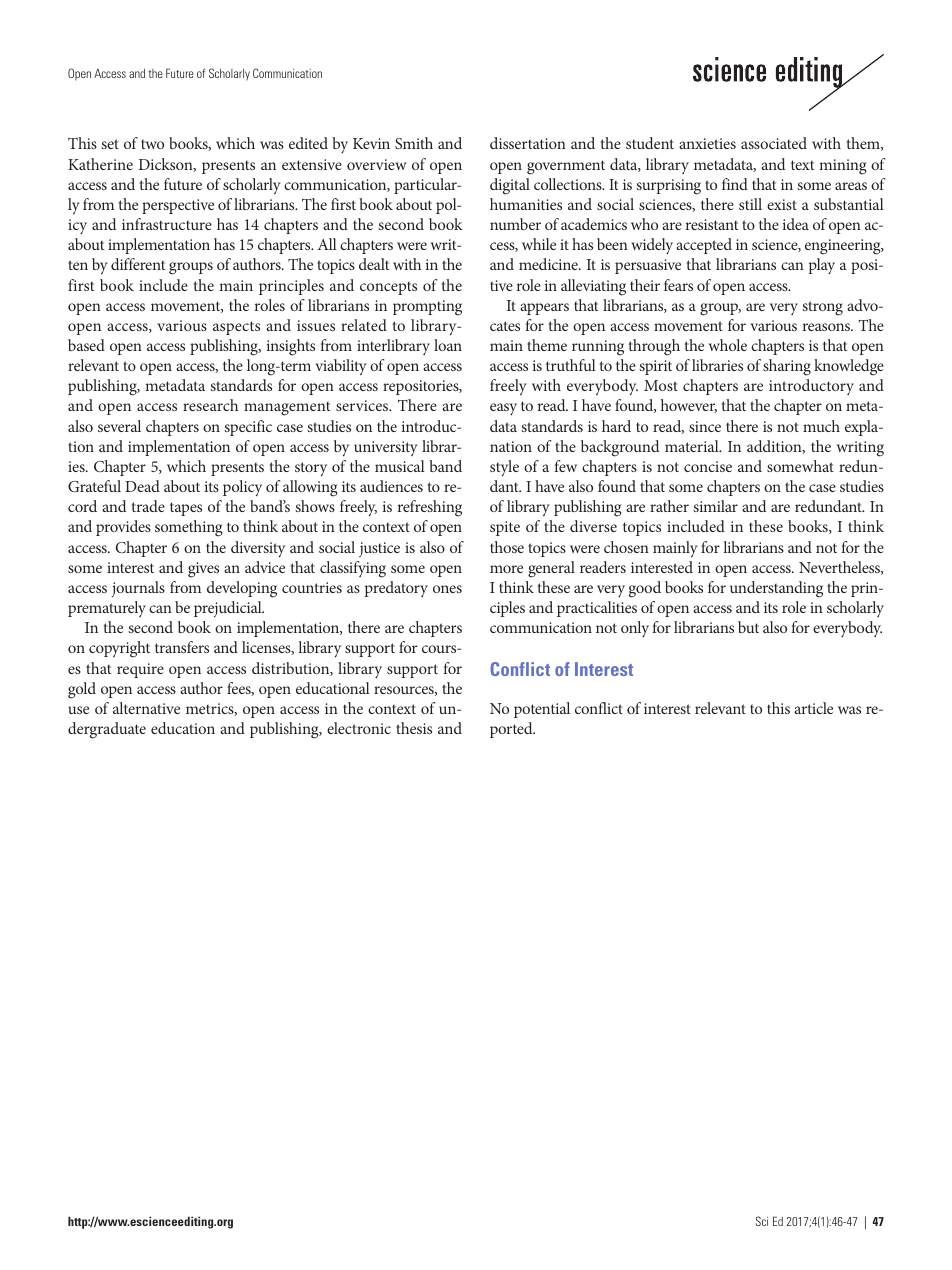  What do you see at coordinates (774, 143) in the image?
I see `associated` at bounding box center [774, 143].
